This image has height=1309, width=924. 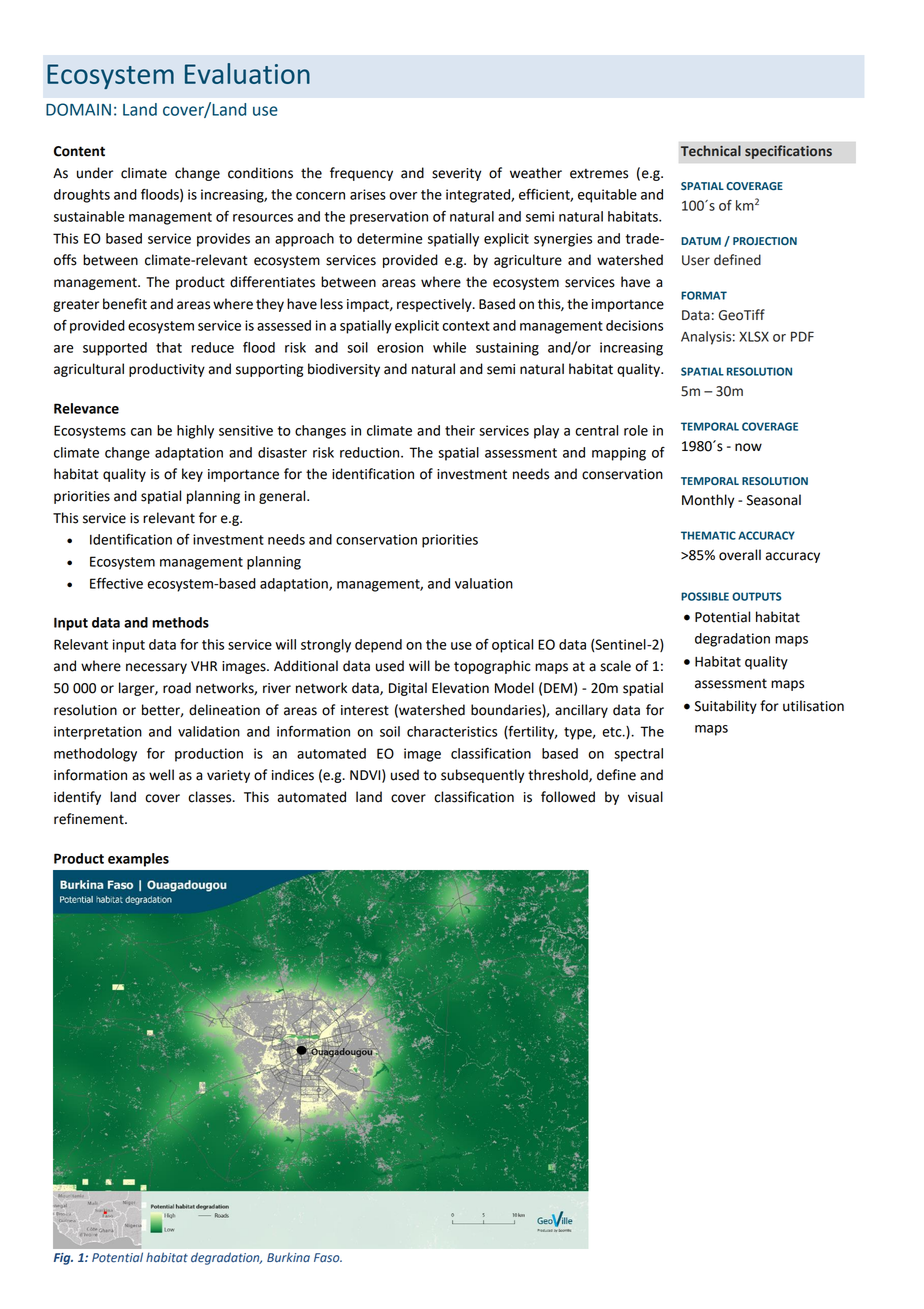 I want to click on Suitability, so click(x=726, y=707).
